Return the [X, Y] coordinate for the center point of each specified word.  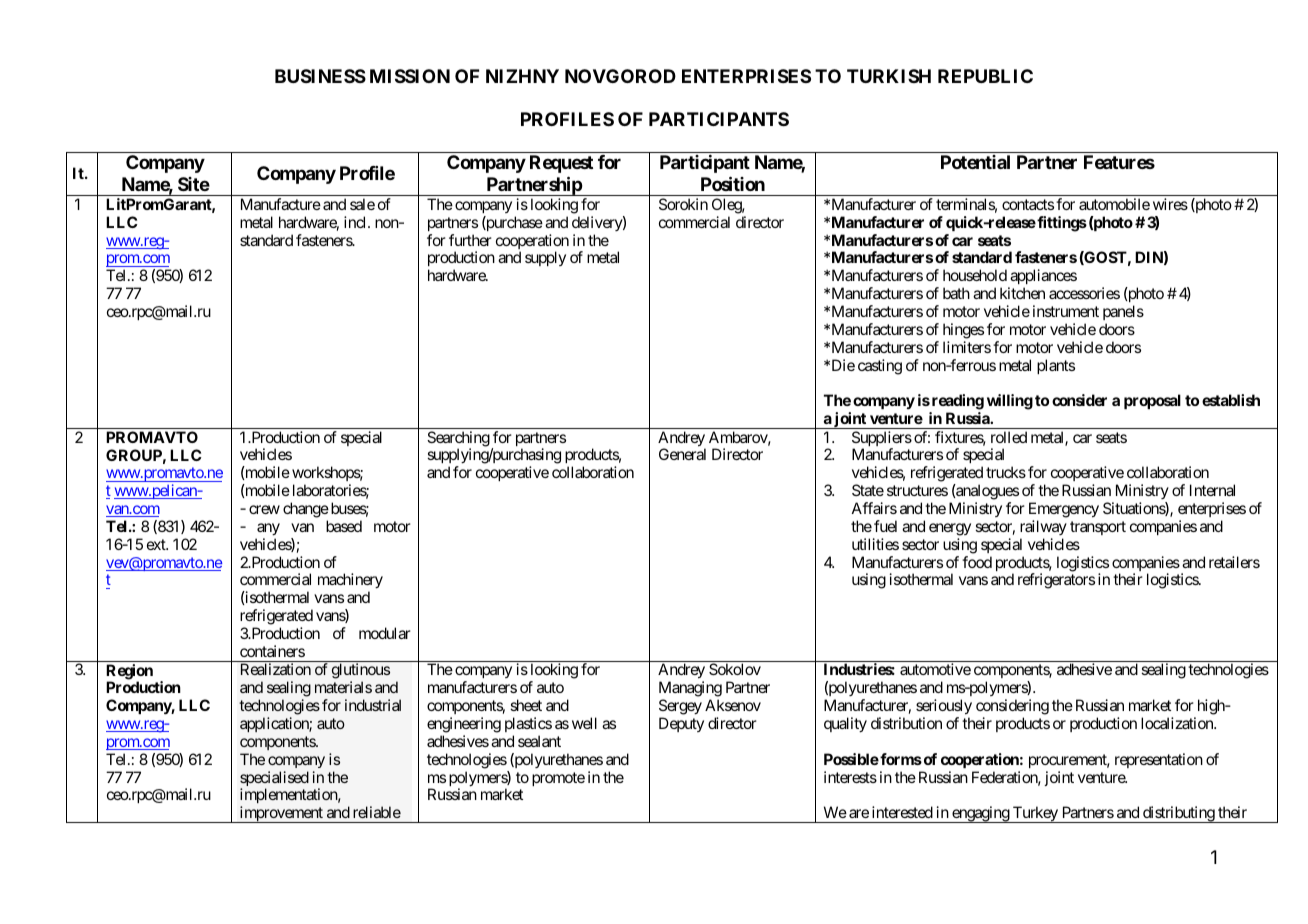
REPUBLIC [985, 76]
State [868, 490]
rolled [1009, 437]
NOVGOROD [620, 76]
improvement [281, 814]
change [306, 510]
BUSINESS [320, 76]
